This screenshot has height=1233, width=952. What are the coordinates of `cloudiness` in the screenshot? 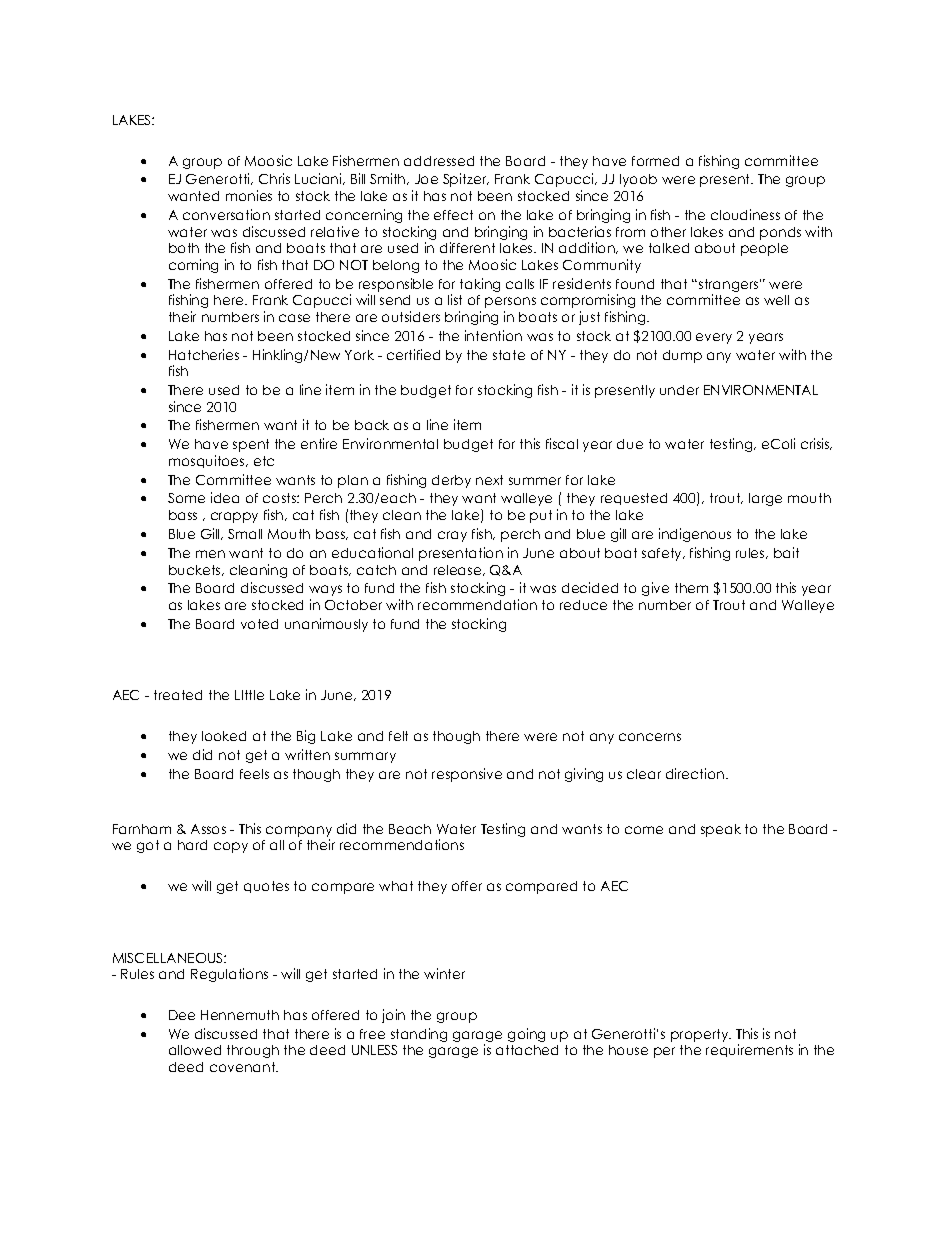 It's located at (745, 214).
